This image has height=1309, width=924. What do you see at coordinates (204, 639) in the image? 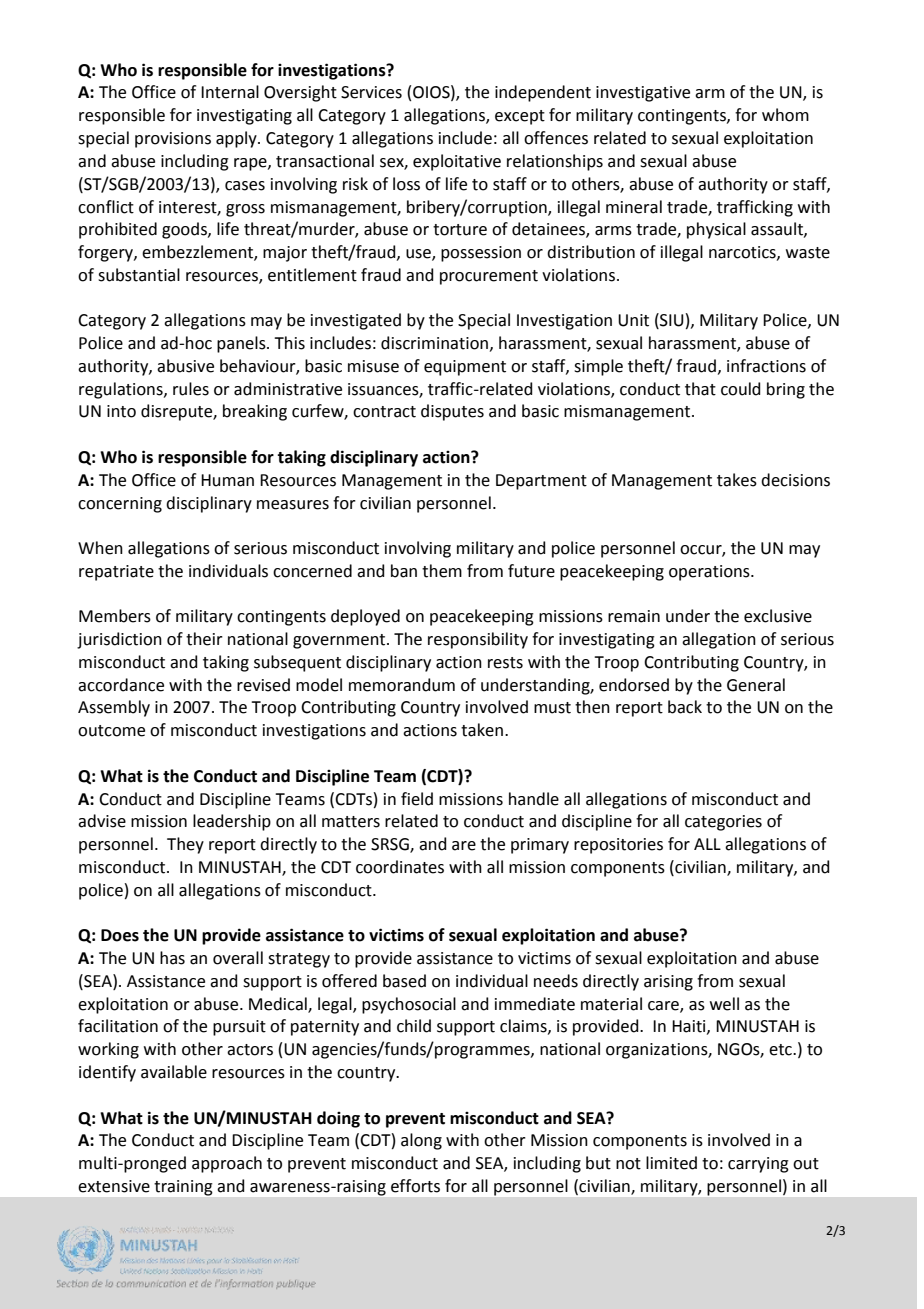
I see `their` at bounding box center [204, 639].
